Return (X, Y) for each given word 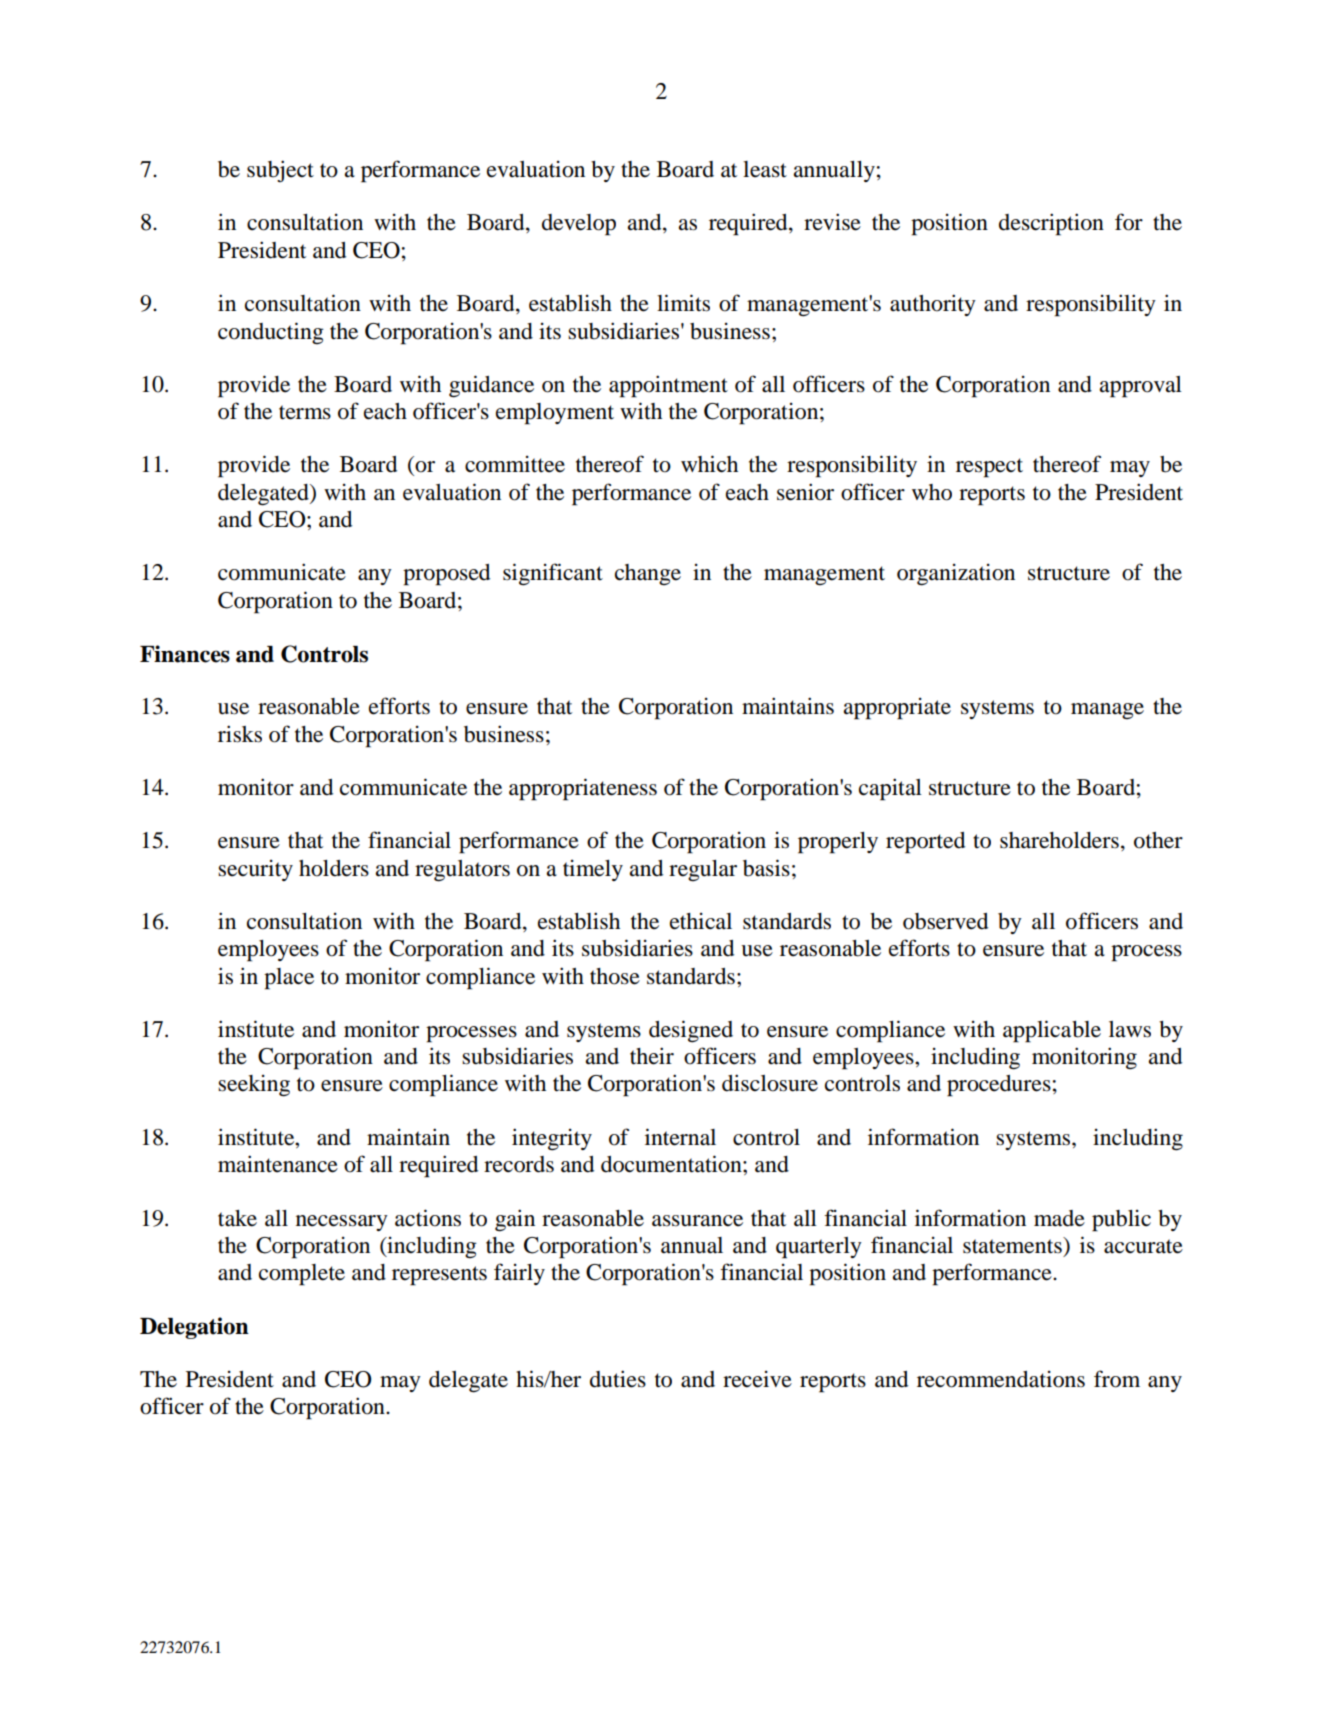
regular (703, 870)
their (652, 1056)
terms (305, 412)
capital (890, 789)
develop (579, 225)
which (709, 464)
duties (618, 1379)
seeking (254, 1086)
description (1051, 224)
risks (240, 734)
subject (280, 171)
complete (302, 1275)
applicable (1052, 1031)
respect (989, 468)
